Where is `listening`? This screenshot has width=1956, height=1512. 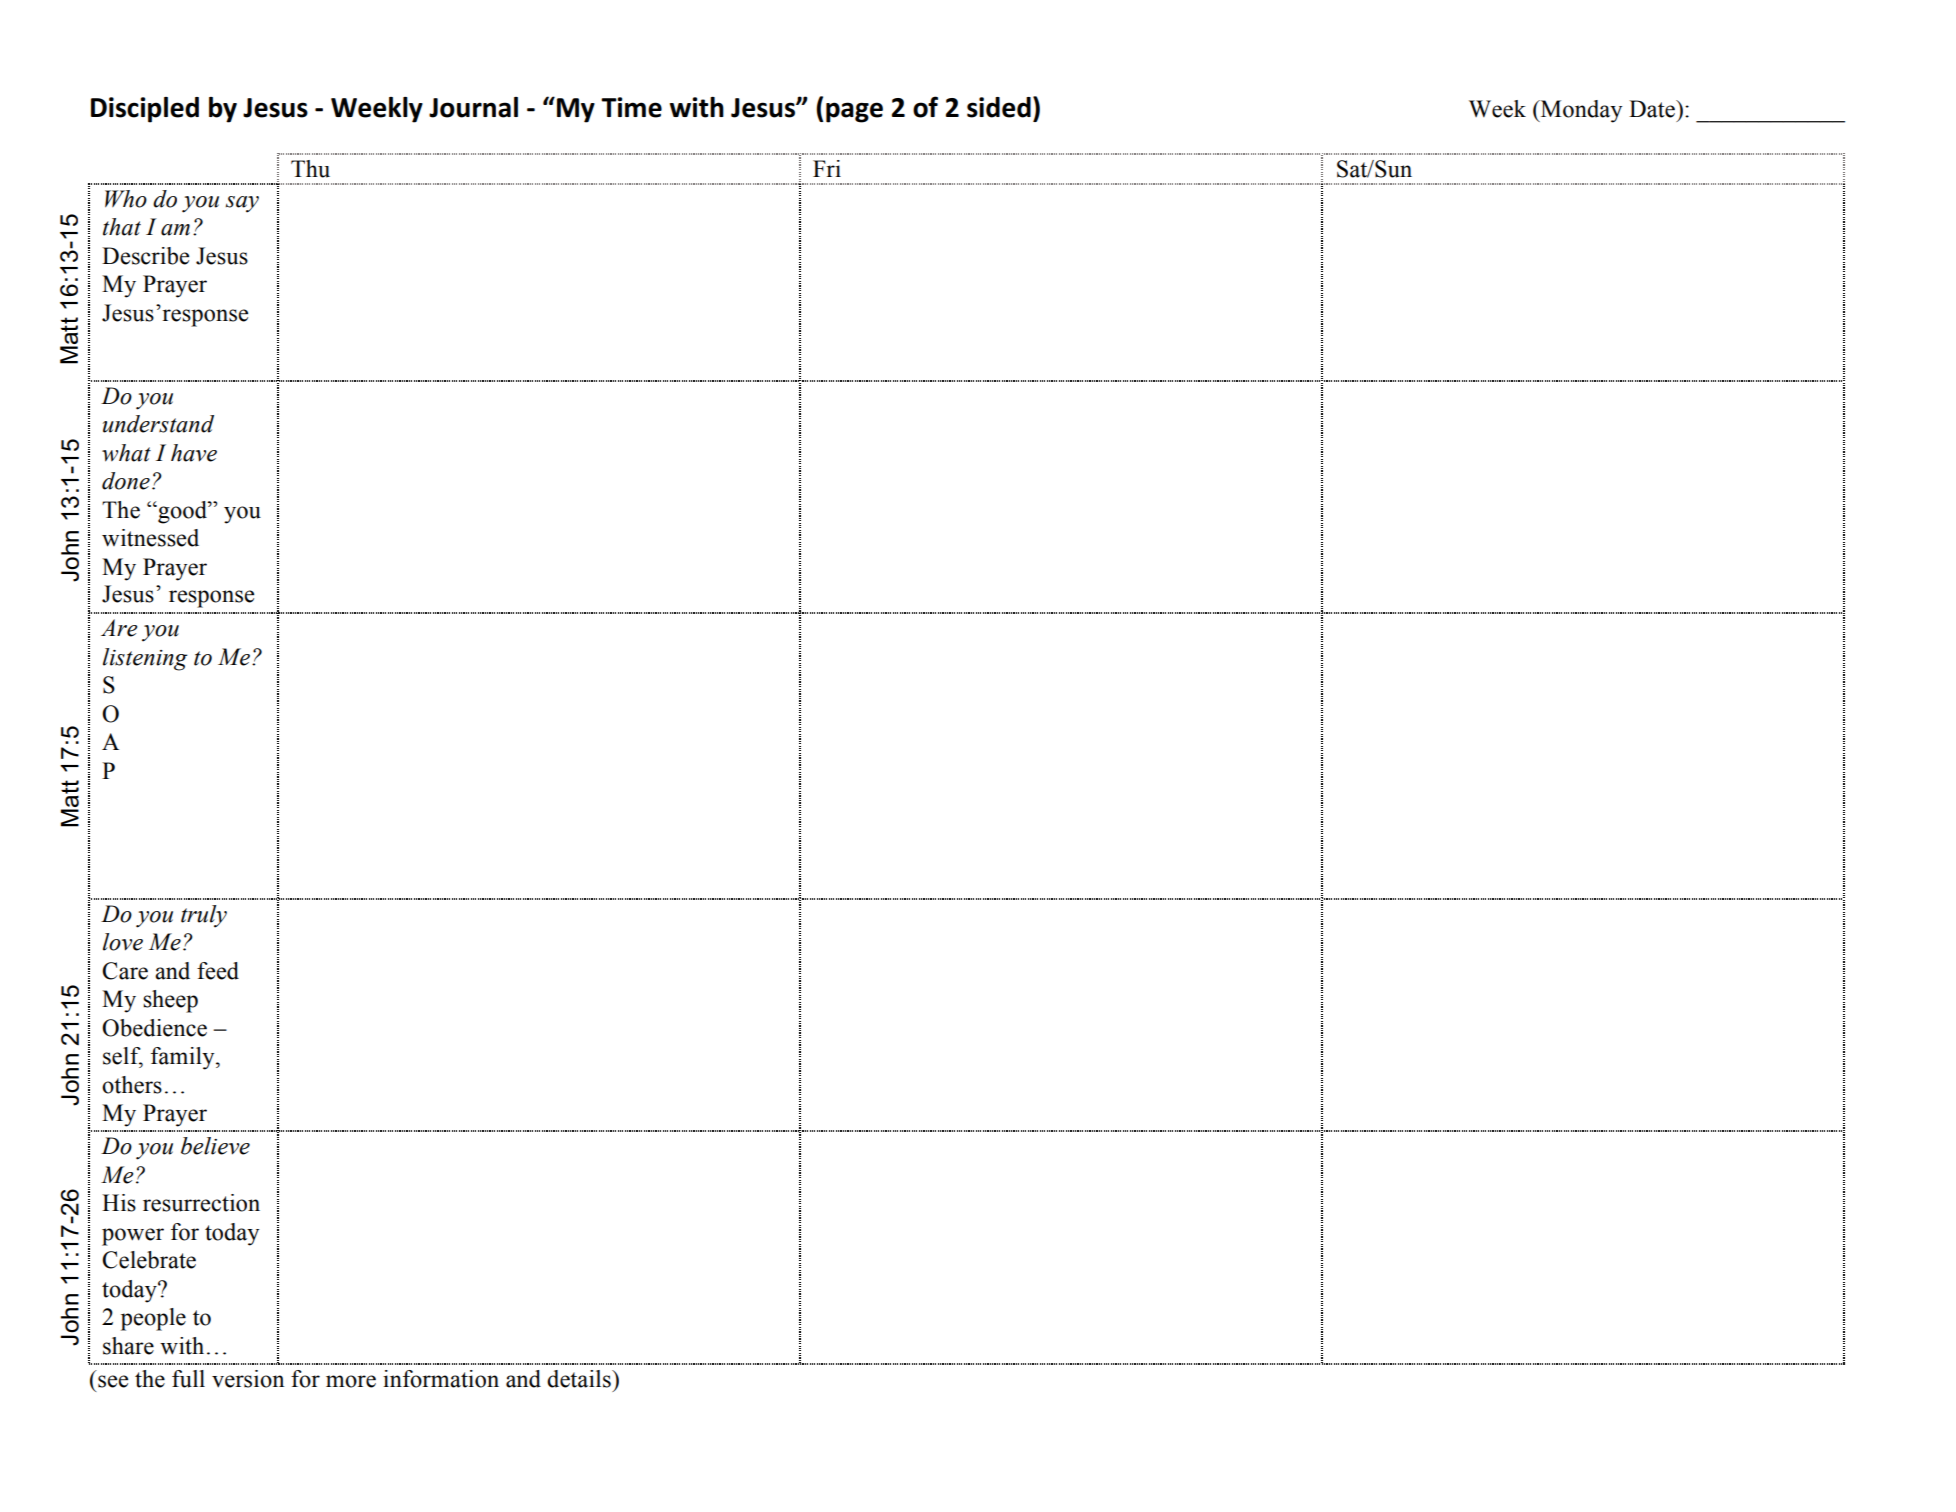
listening is located at coordinates (145, 659).
